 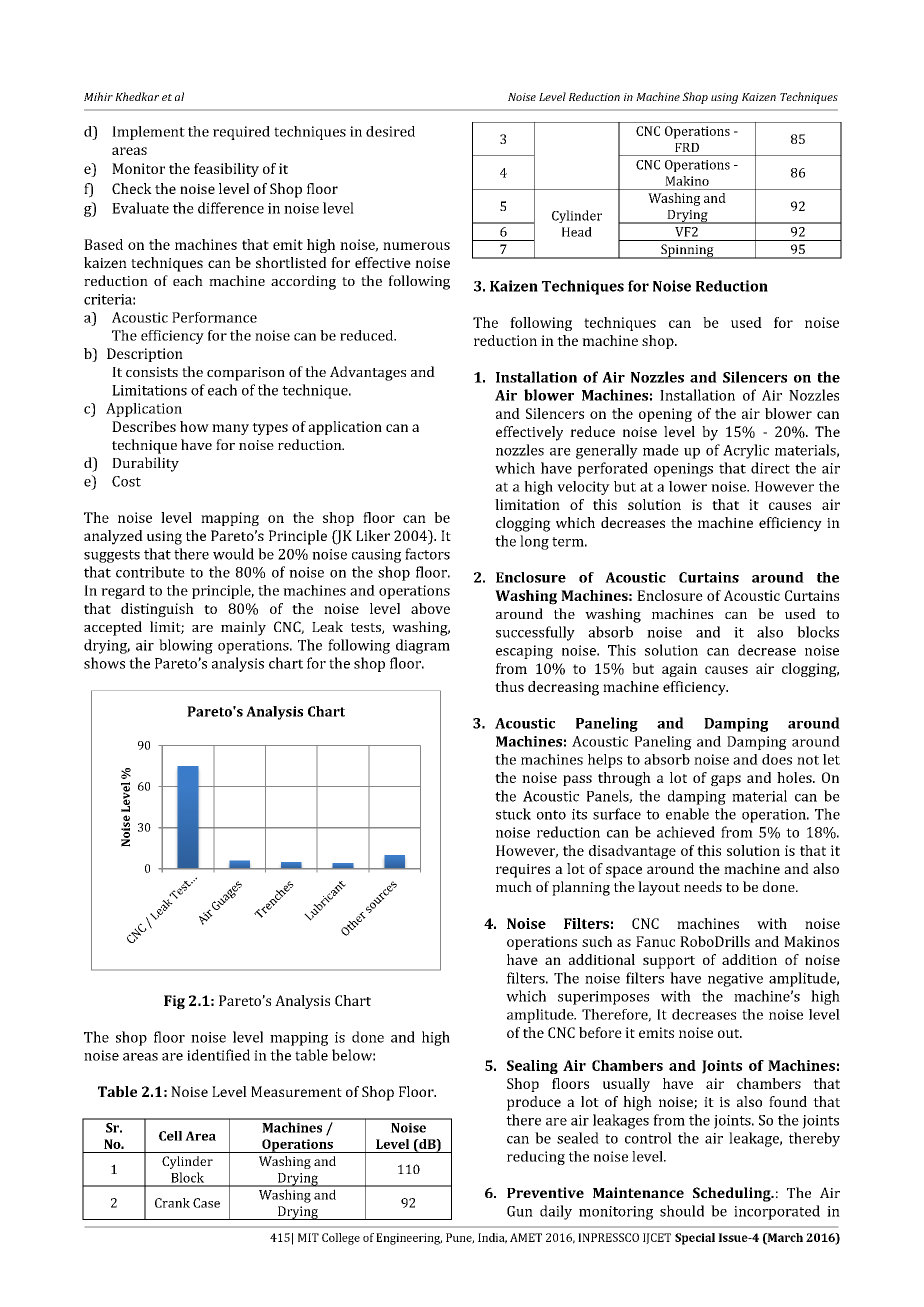 I want to click on requires, so click(x=523, y=871).
